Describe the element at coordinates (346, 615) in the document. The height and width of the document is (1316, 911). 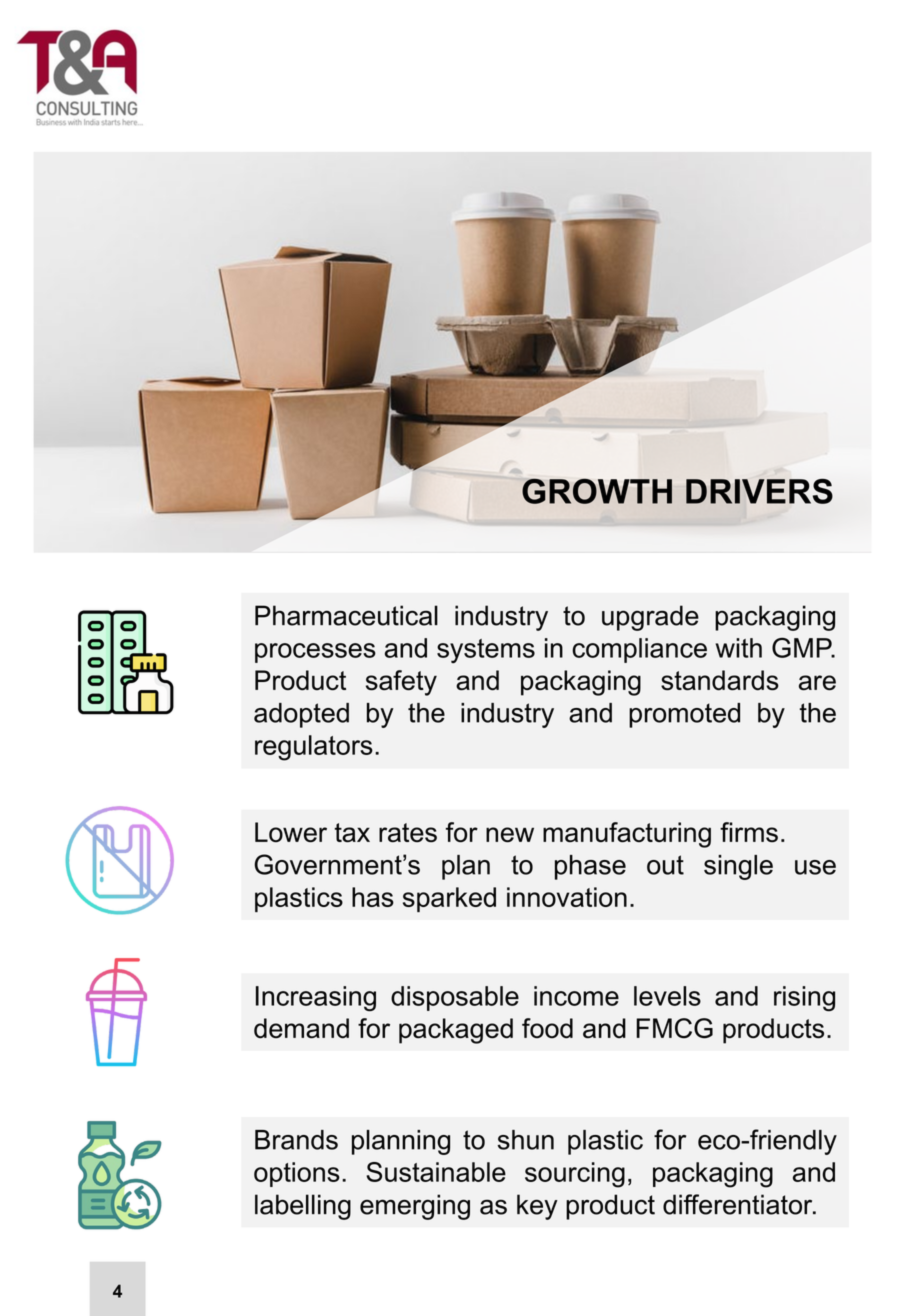
I see `Pharmaceutical` at that location.
